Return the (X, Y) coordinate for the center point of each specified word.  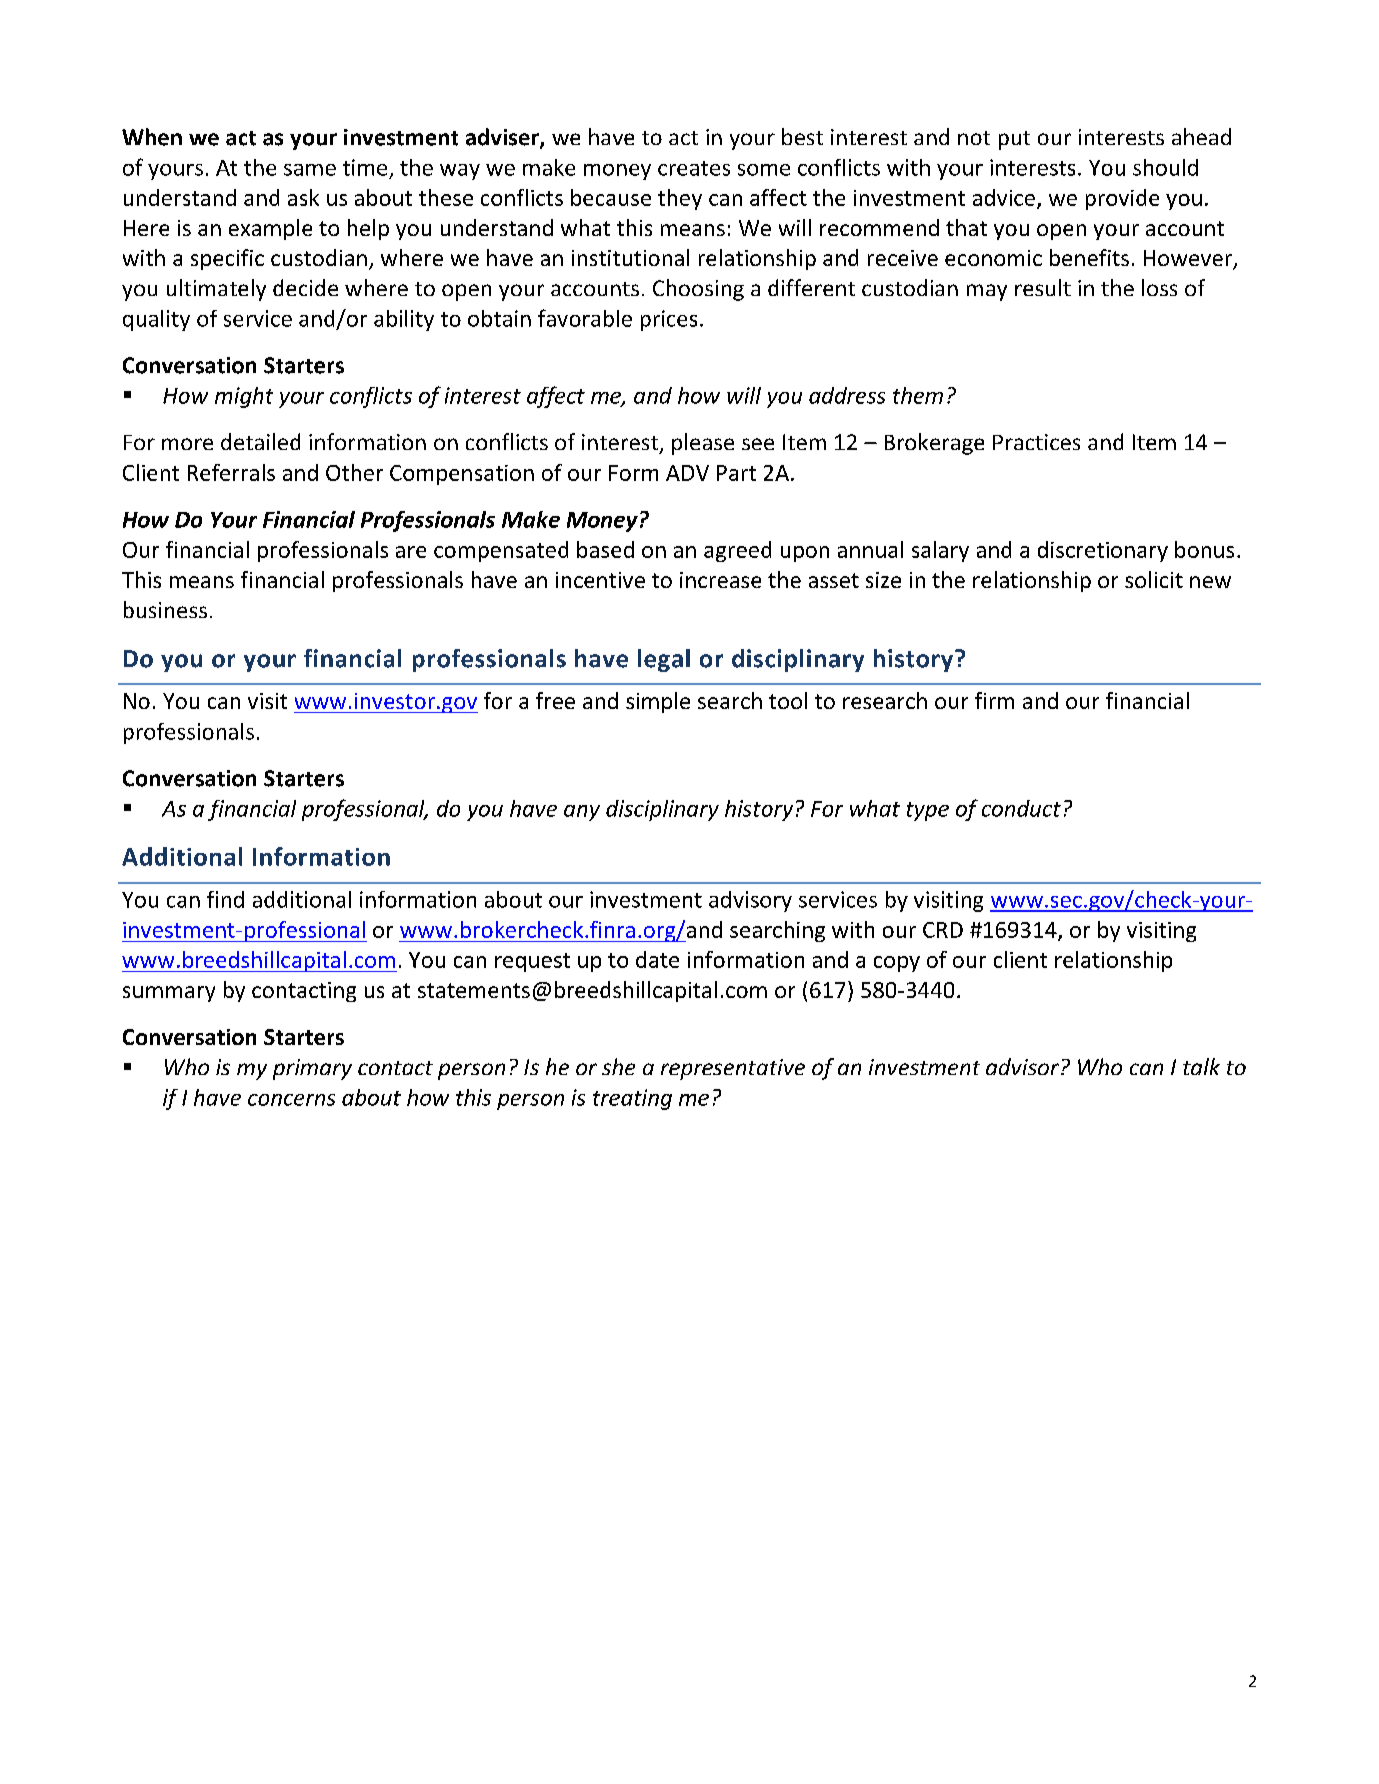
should (1165, 167)
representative (733, 1069)
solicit (1154, 579)
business (165, 609)
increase (720, 580)
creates (694, 168)
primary (312, 1069)
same (310, 170)
